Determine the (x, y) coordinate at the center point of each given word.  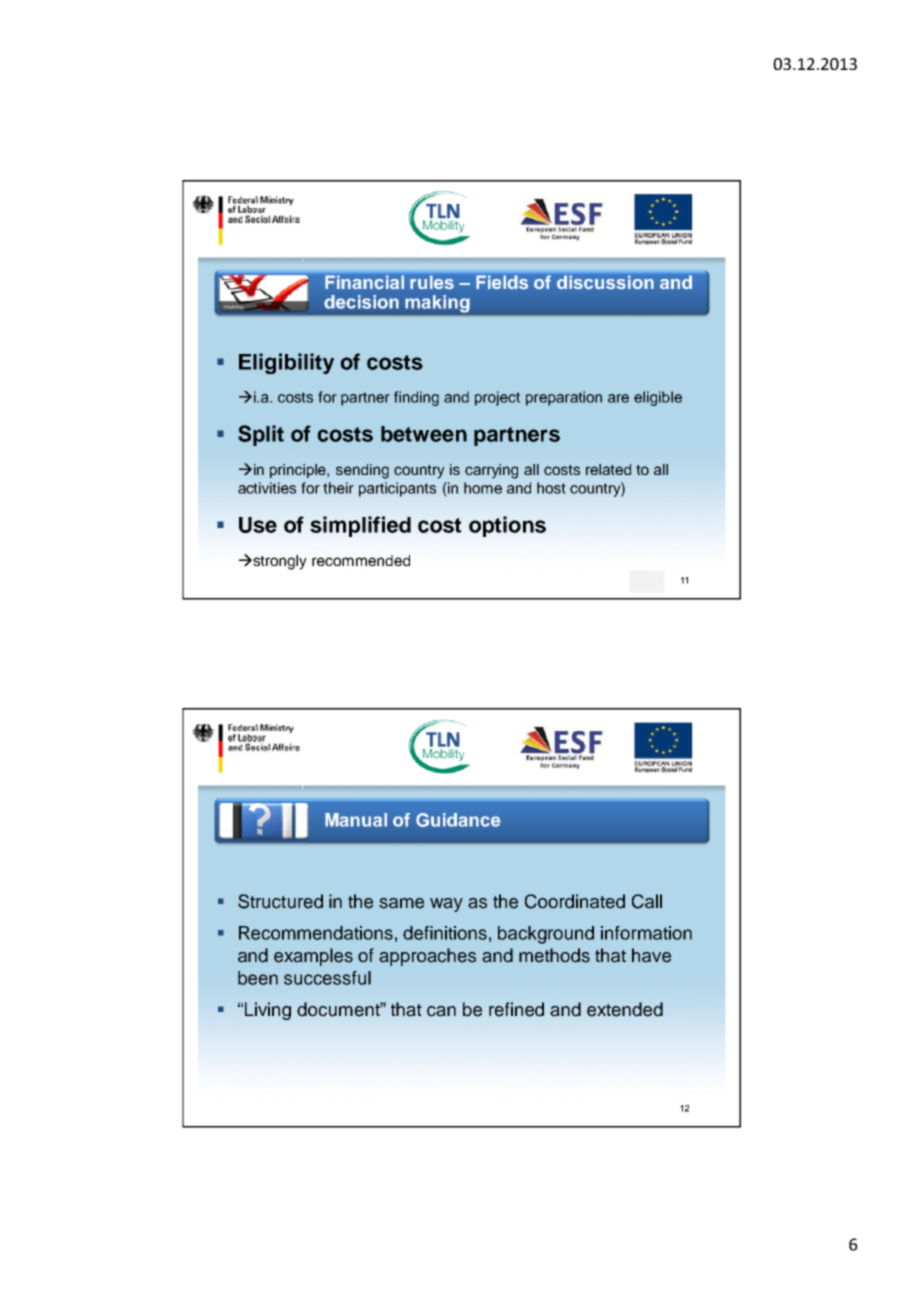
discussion (605, 282)
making (437, 305)
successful (327, 978)
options (507, 526)
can (441, 1011)
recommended (361, 560)
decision (361, 302)
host (551, 488)
